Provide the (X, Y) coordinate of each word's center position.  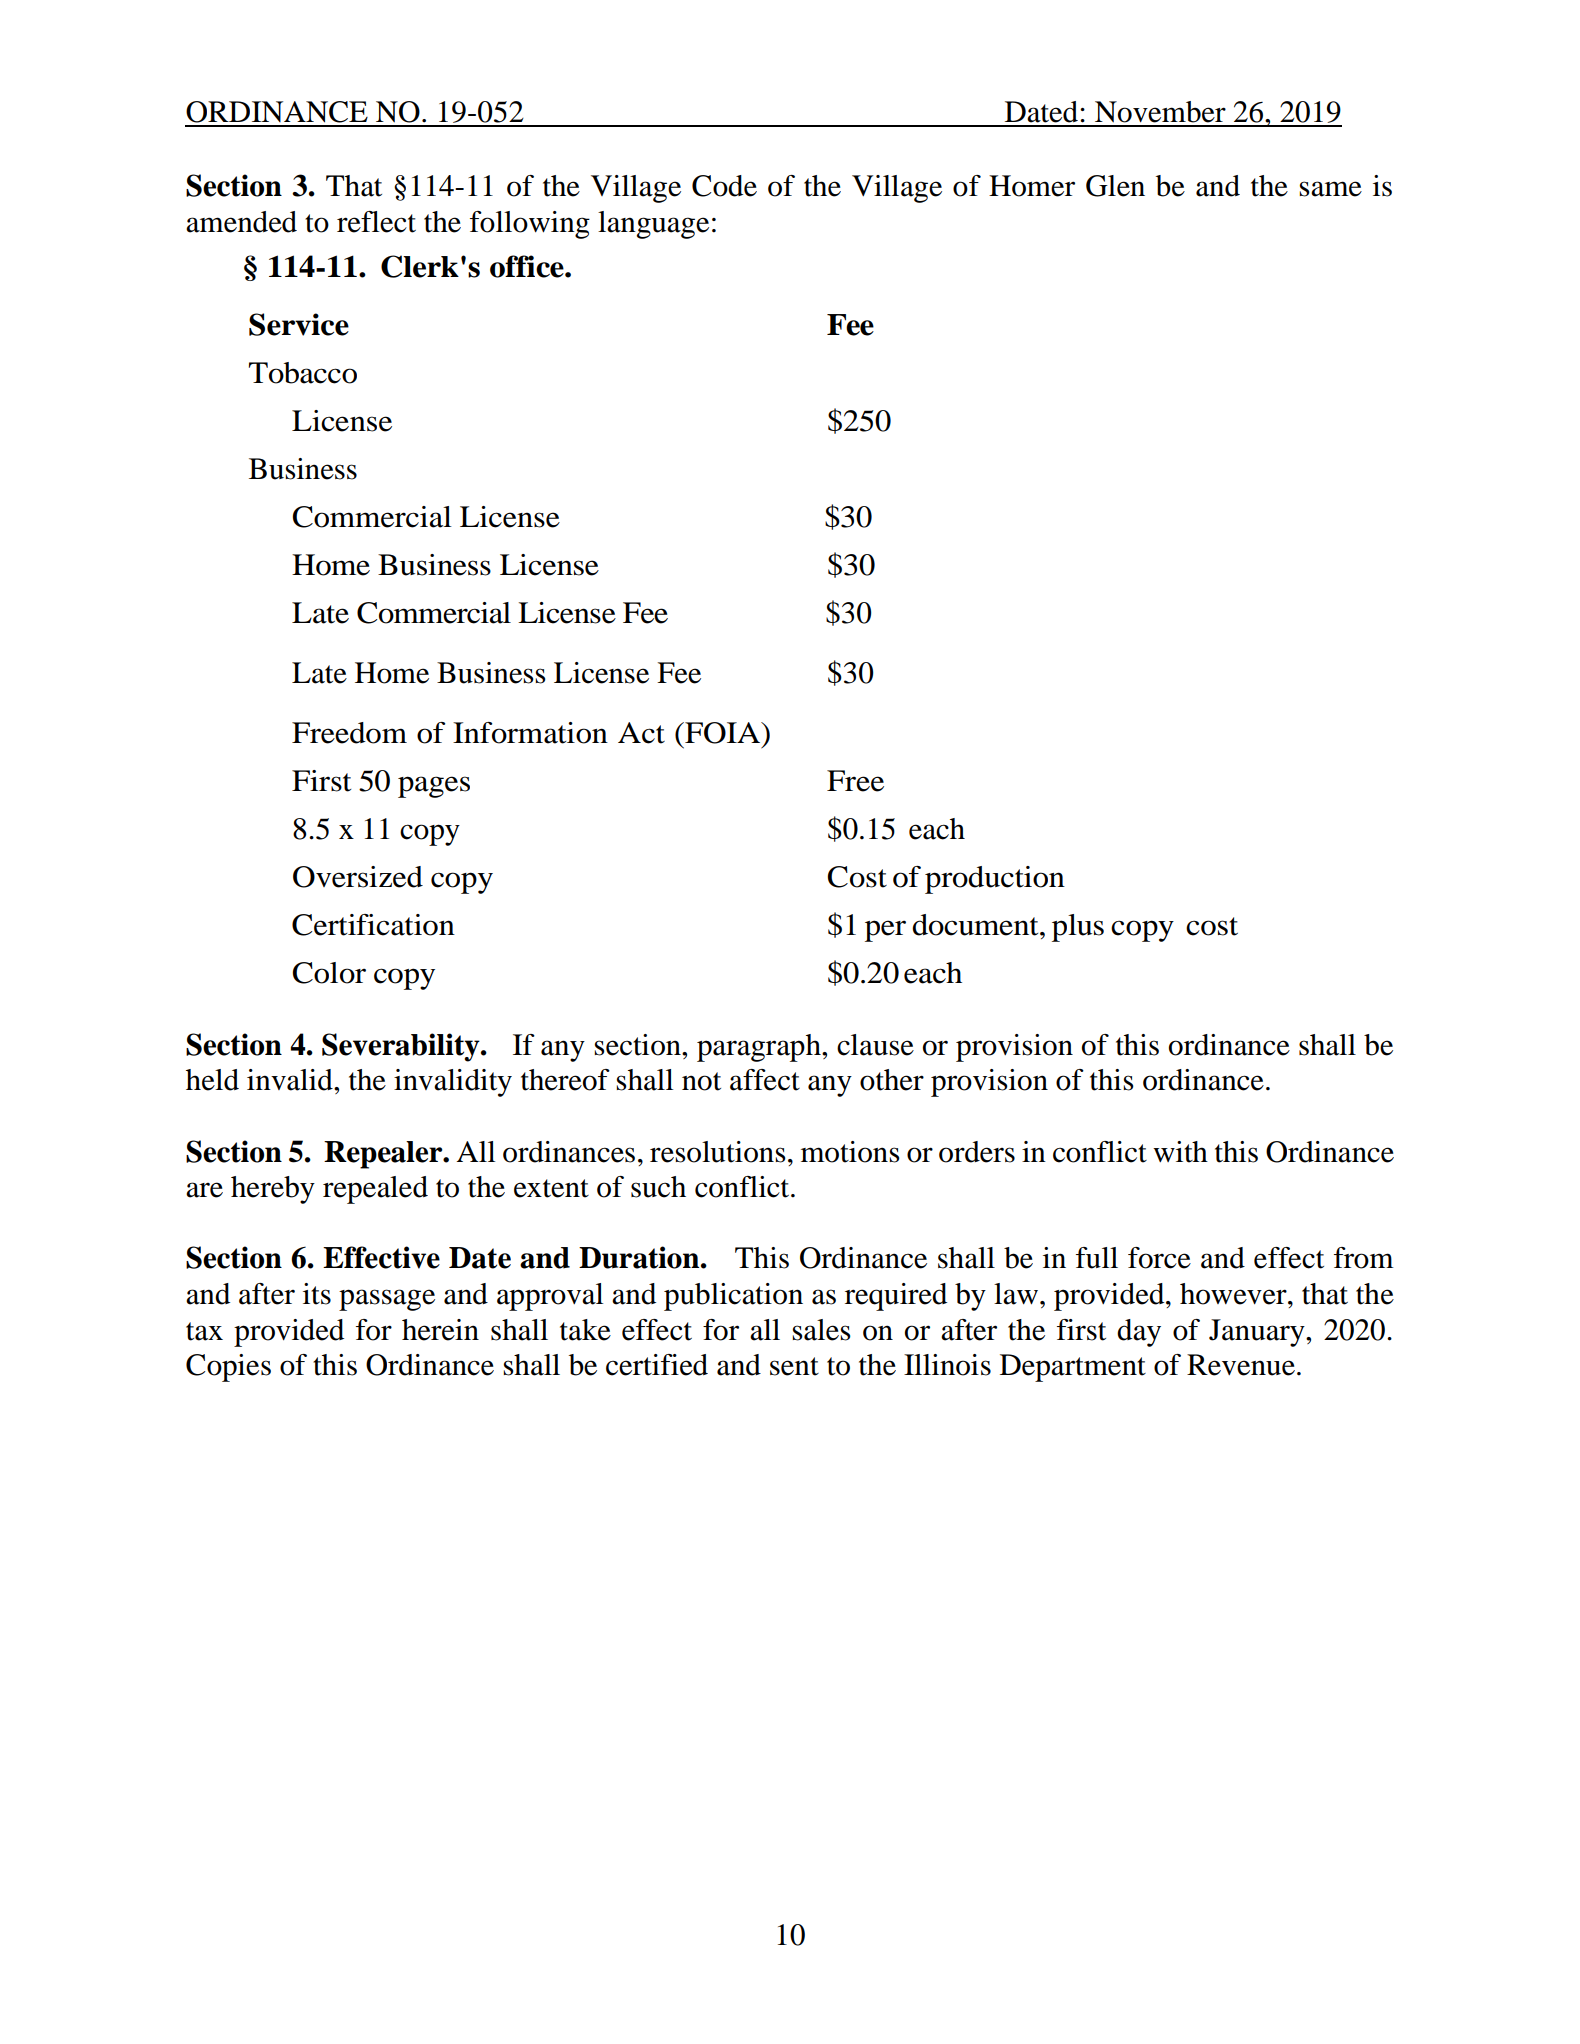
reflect (376, 222)
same (1330, 189)
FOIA (723, 733)
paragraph (760, 1048)
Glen (1115, 186)
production (995, 880)
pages (434, 787)
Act (641, 733)
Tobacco (303, 373)
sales (821, 1330)
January (1258, 1333)
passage (387, 1300)
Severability (402, 1047)
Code (724, 186)
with (1180, 1152)
